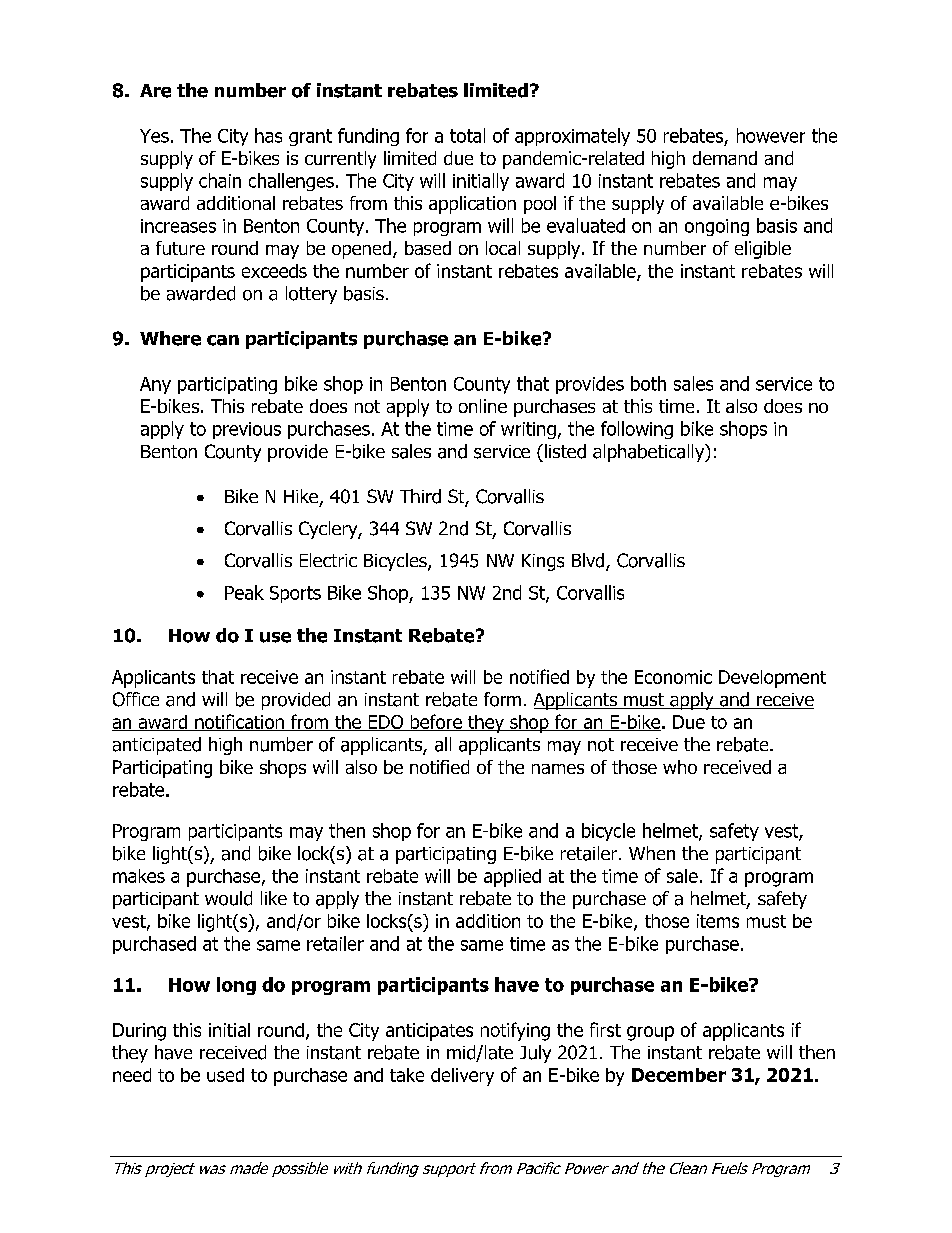 The width and height of the document is (952, 1233). Describe the element at coordinates (154, 136) in the document. I see `Yes` at that location.
